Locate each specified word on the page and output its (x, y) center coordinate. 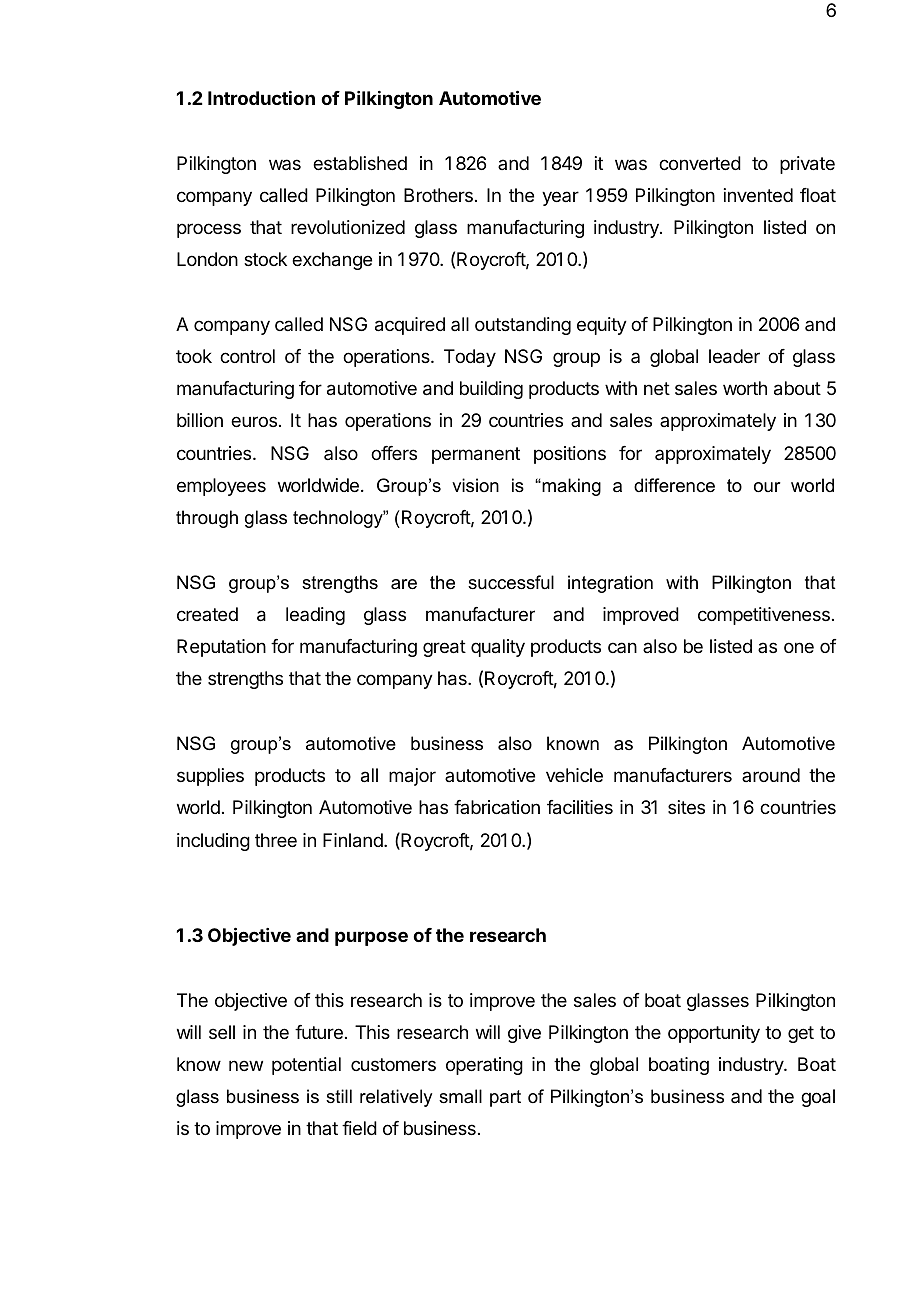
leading (315, 616)
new (246, 1065)
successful (511, 582)
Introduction (261, 98)
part (505, 1098)
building (491, 390)
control (247, 356)
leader (734, 356)
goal (818, 1098)
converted (700, 163)
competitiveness (764, 616)
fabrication (497, 807)
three (276, 840)
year (560, 198)
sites (686, 807)
